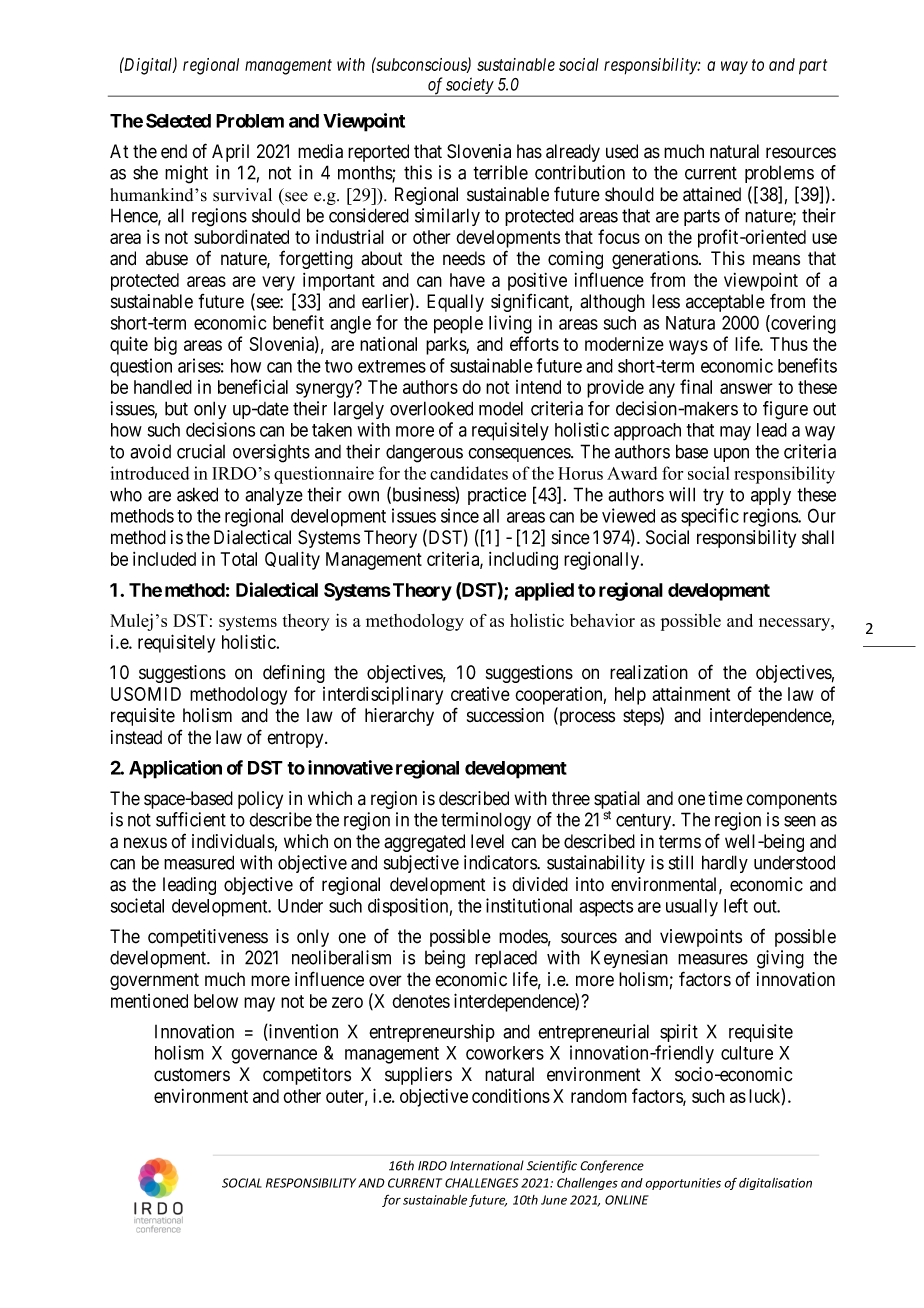  I want to click on society, so click(469, 87).
